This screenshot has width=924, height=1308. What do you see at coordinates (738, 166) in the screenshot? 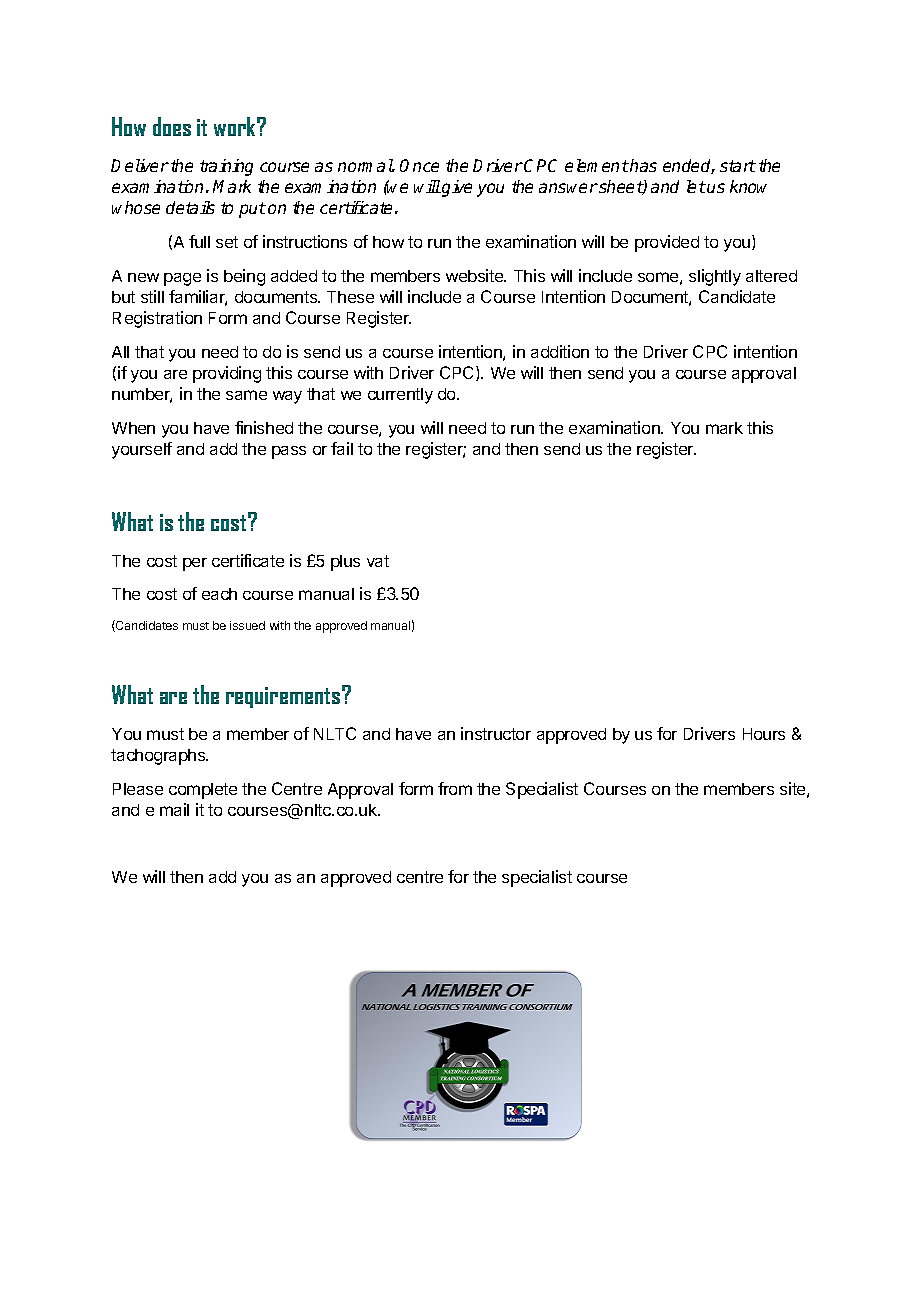
I see `start` at bounding box center [738, 166].
